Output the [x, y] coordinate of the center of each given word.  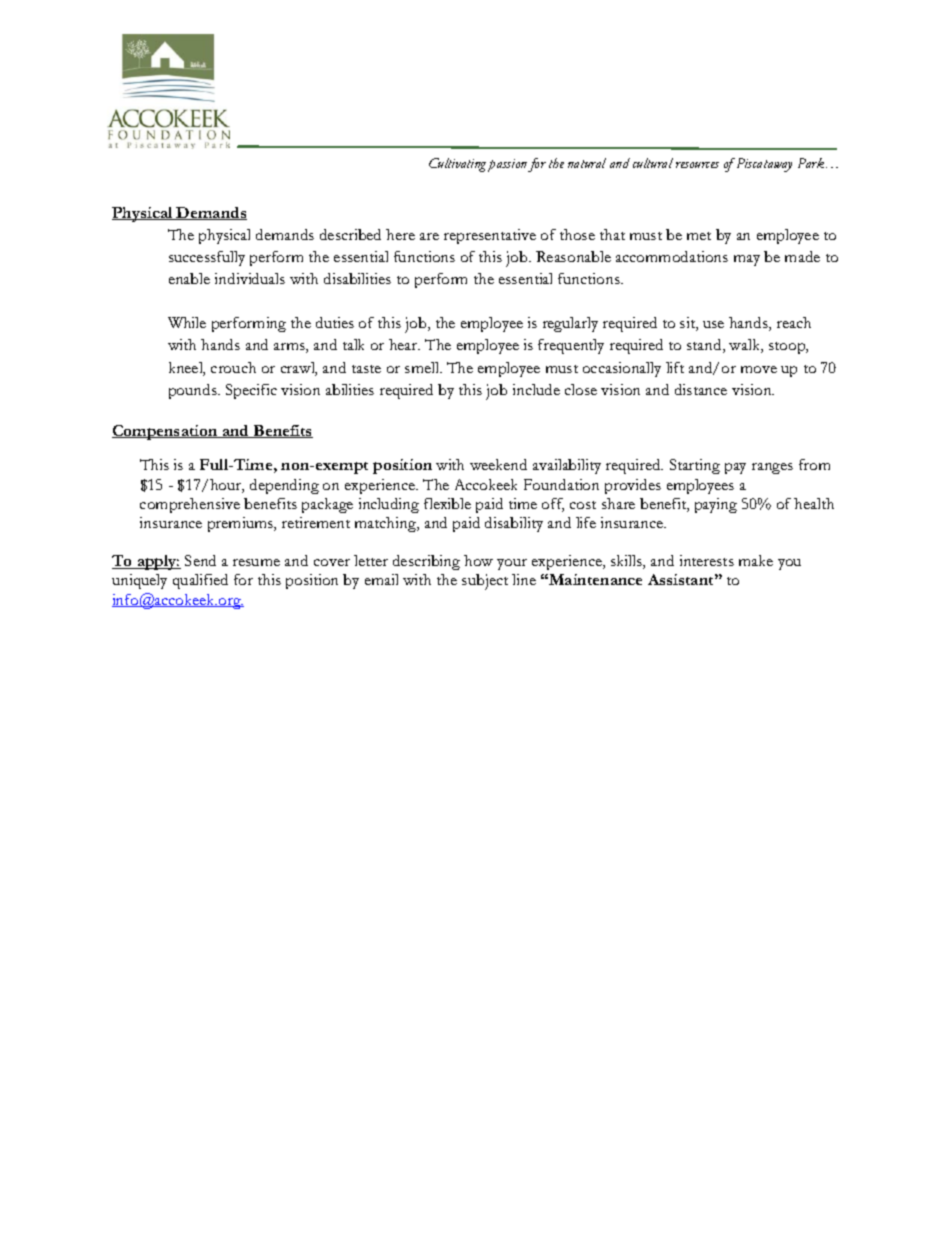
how [478, 560]
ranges [772, 468]
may [747, 260]
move [759, 369]
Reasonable [573, 256]
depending [284, 486]
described [350, 234]
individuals [250, 278]
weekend [498, 464]
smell [423, 367]
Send [200, 560]
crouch [233, 367]
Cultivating [457, 165]
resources [697, 165]
